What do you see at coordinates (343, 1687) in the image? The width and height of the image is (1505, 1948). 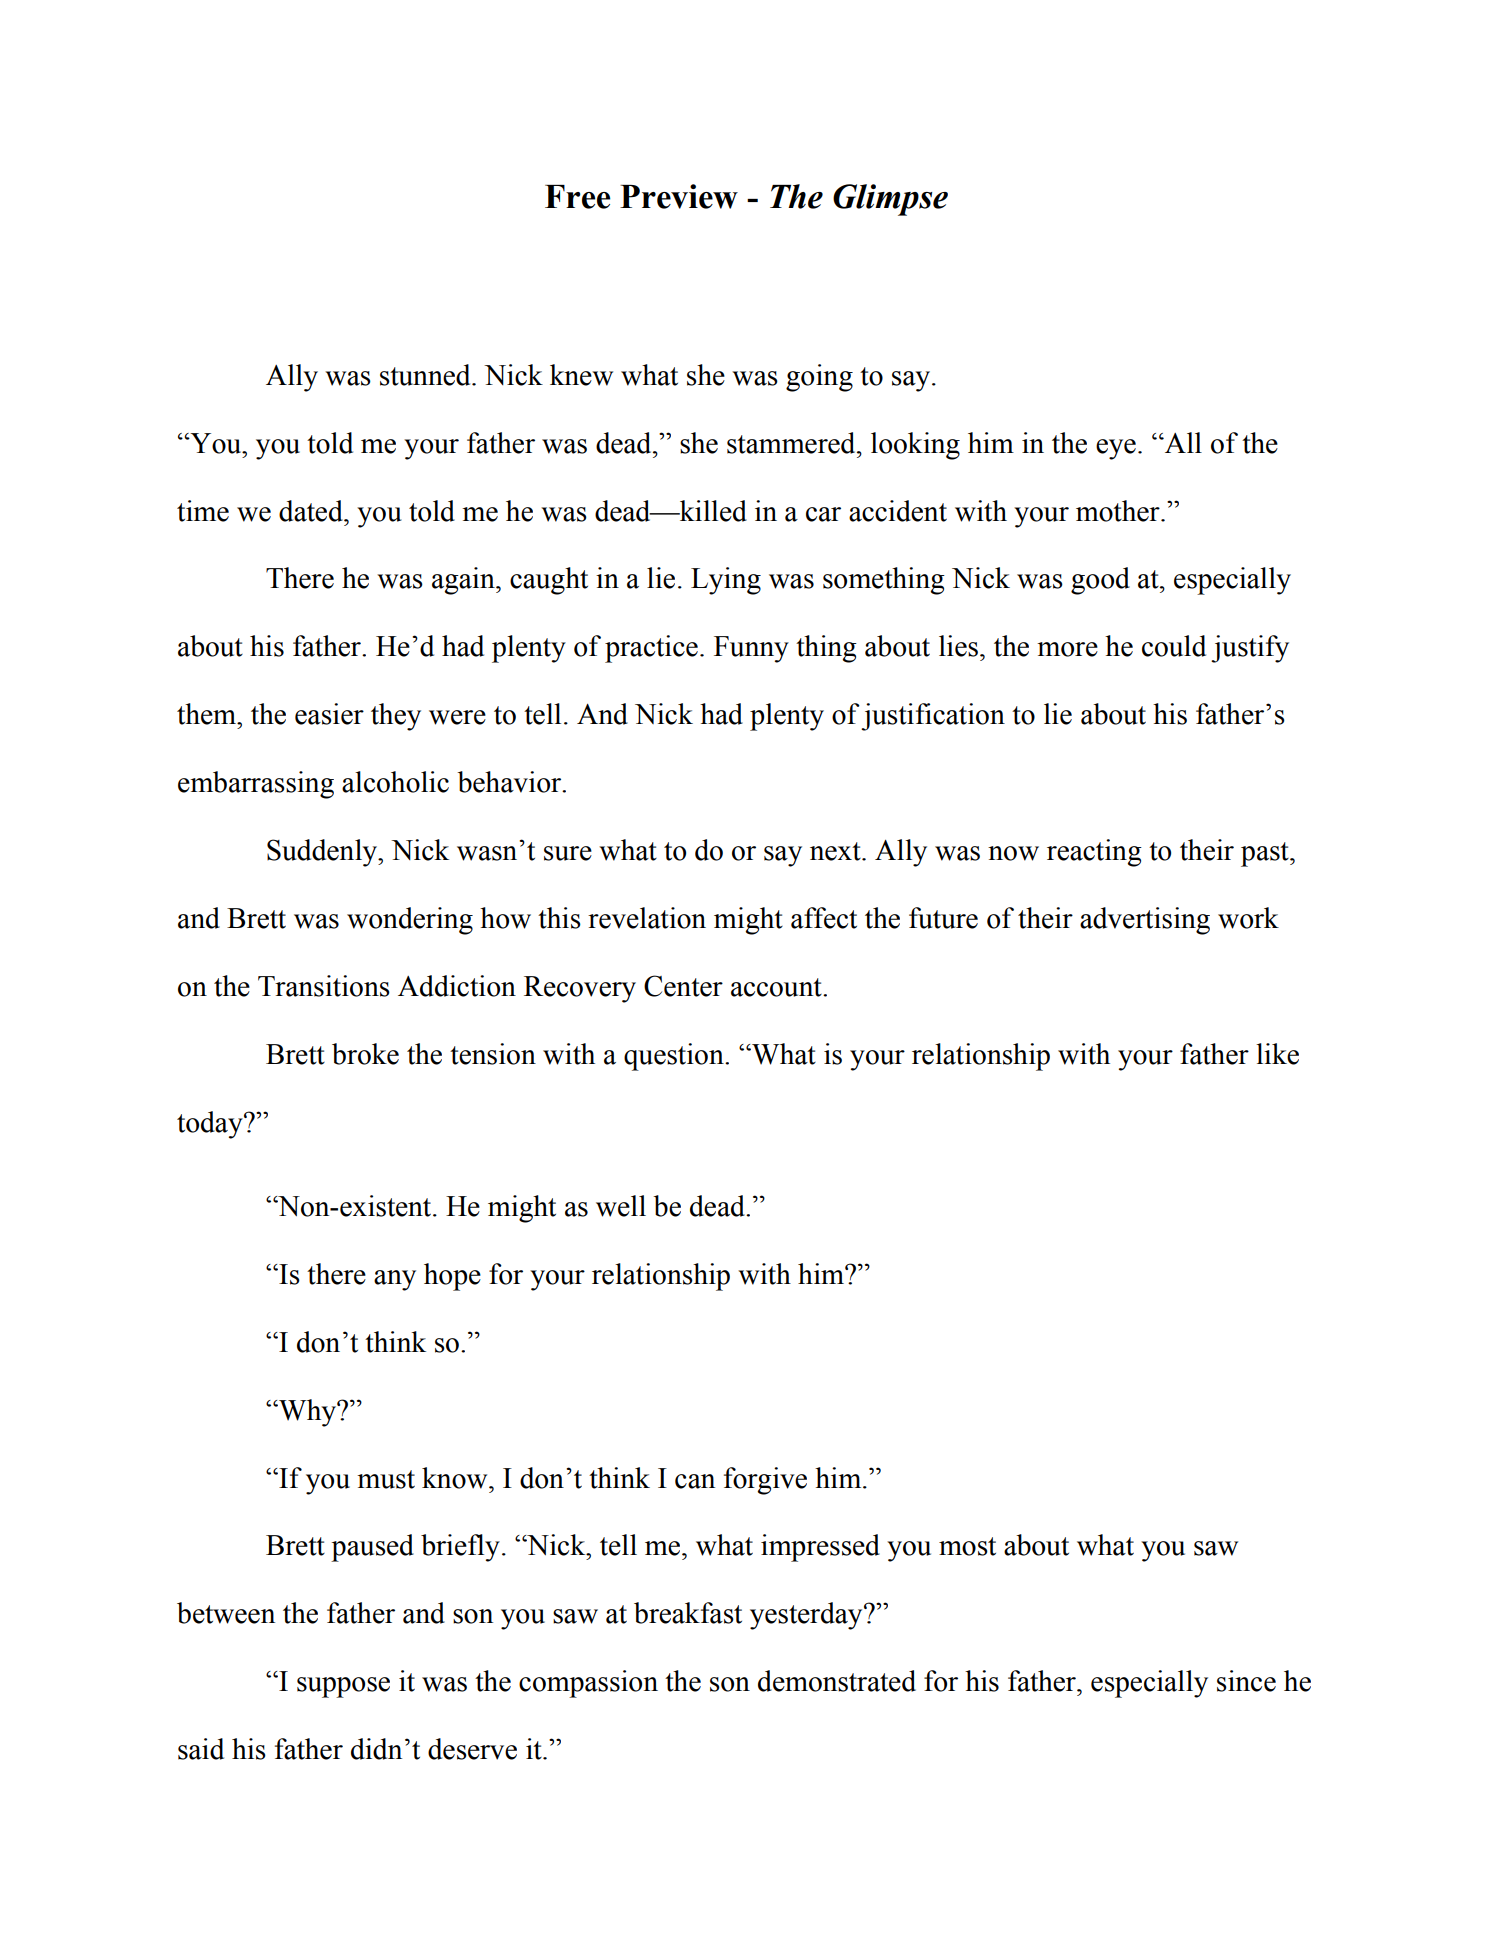 I see `suppose` at bounding box center [343, 1687].
